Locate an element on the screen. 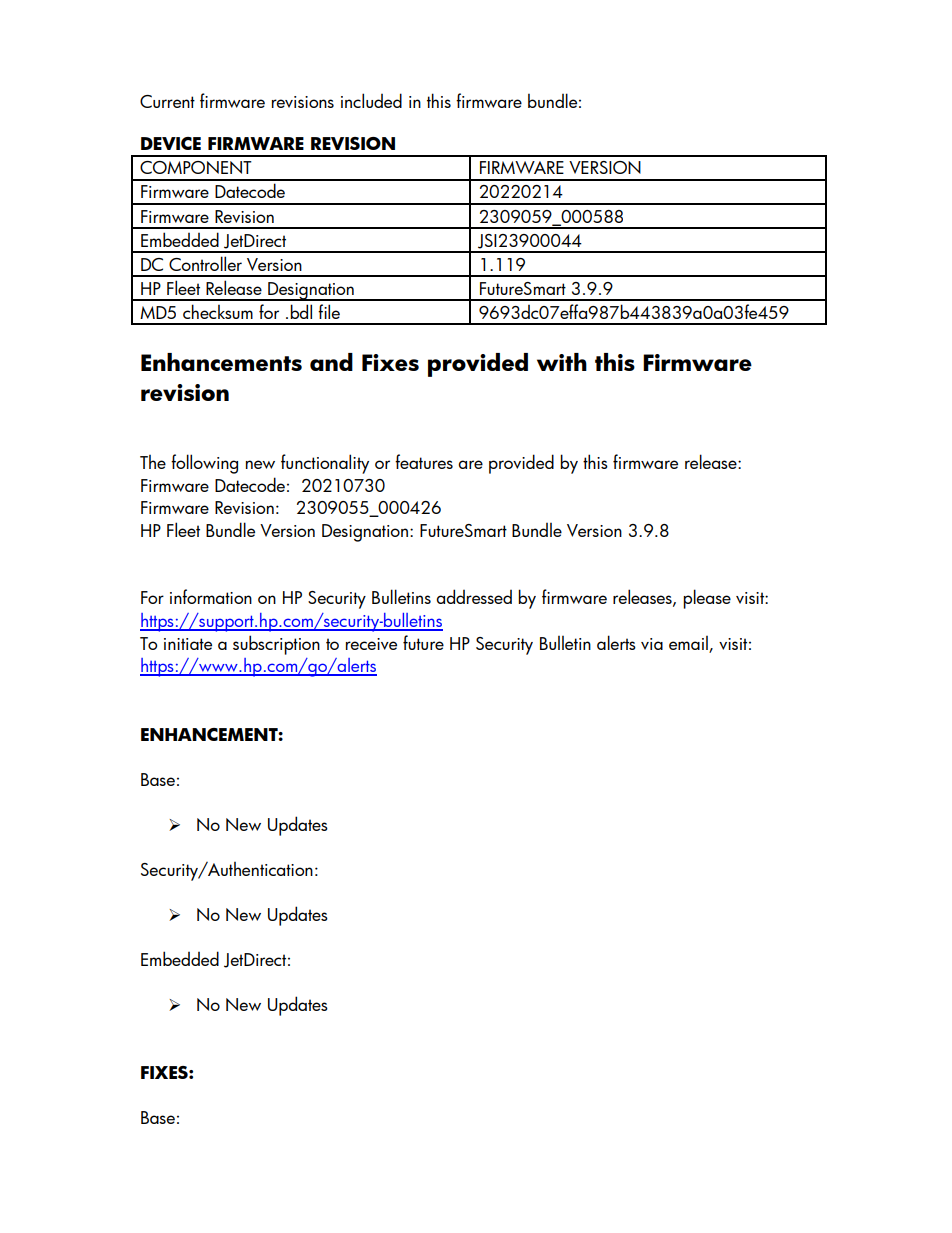 The height and width of the screenshot is (1233, 952). addressed is located at coordinates (474, 596).
